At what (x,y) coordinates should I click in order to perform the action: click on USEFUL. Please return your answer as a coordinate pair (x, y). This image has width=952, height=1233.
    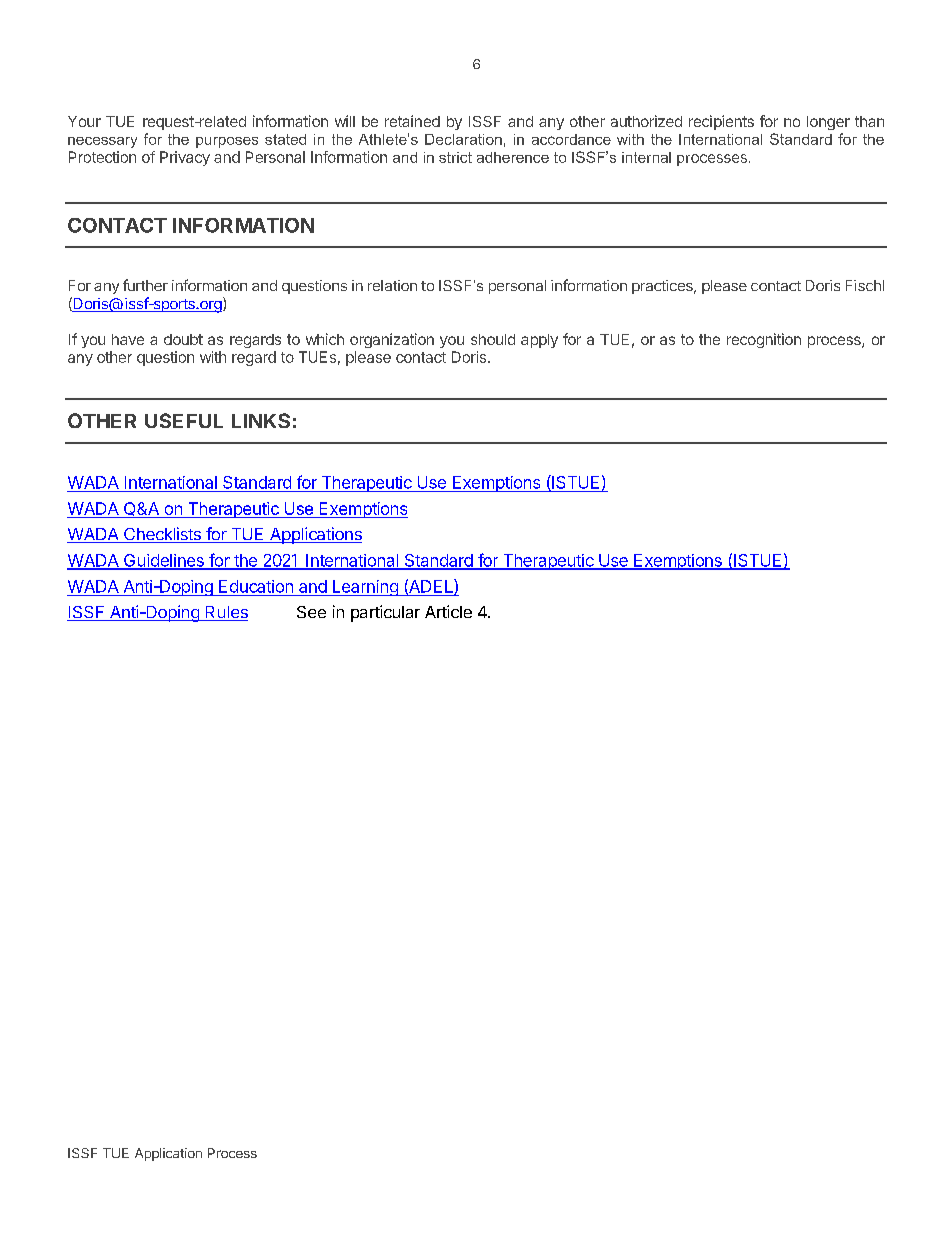
    Looking at the image, I should click on (184, 420).
